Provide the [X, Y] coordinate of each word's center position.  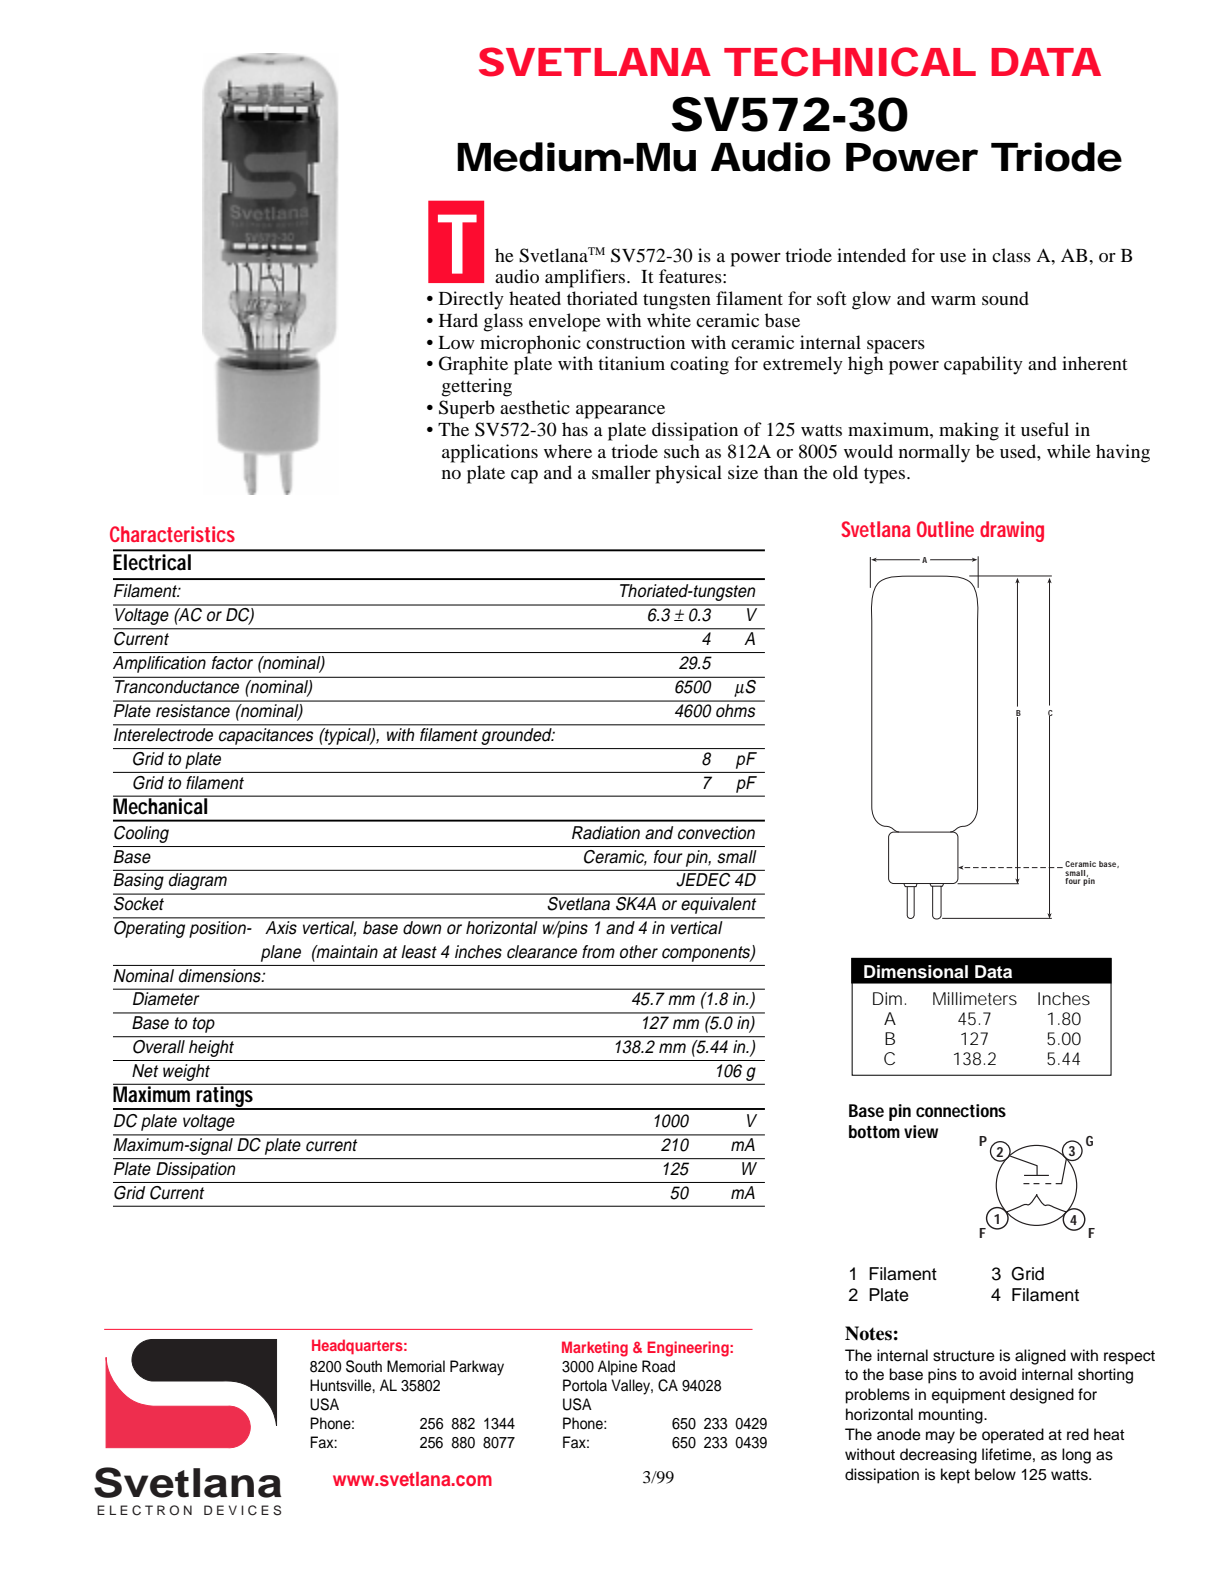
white [669, 320]
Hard [458, 320]
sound [1005, 298]
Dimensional [916, 972]
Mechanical [161, 805]
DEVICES [242, 1510]
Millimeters [975, 998]
